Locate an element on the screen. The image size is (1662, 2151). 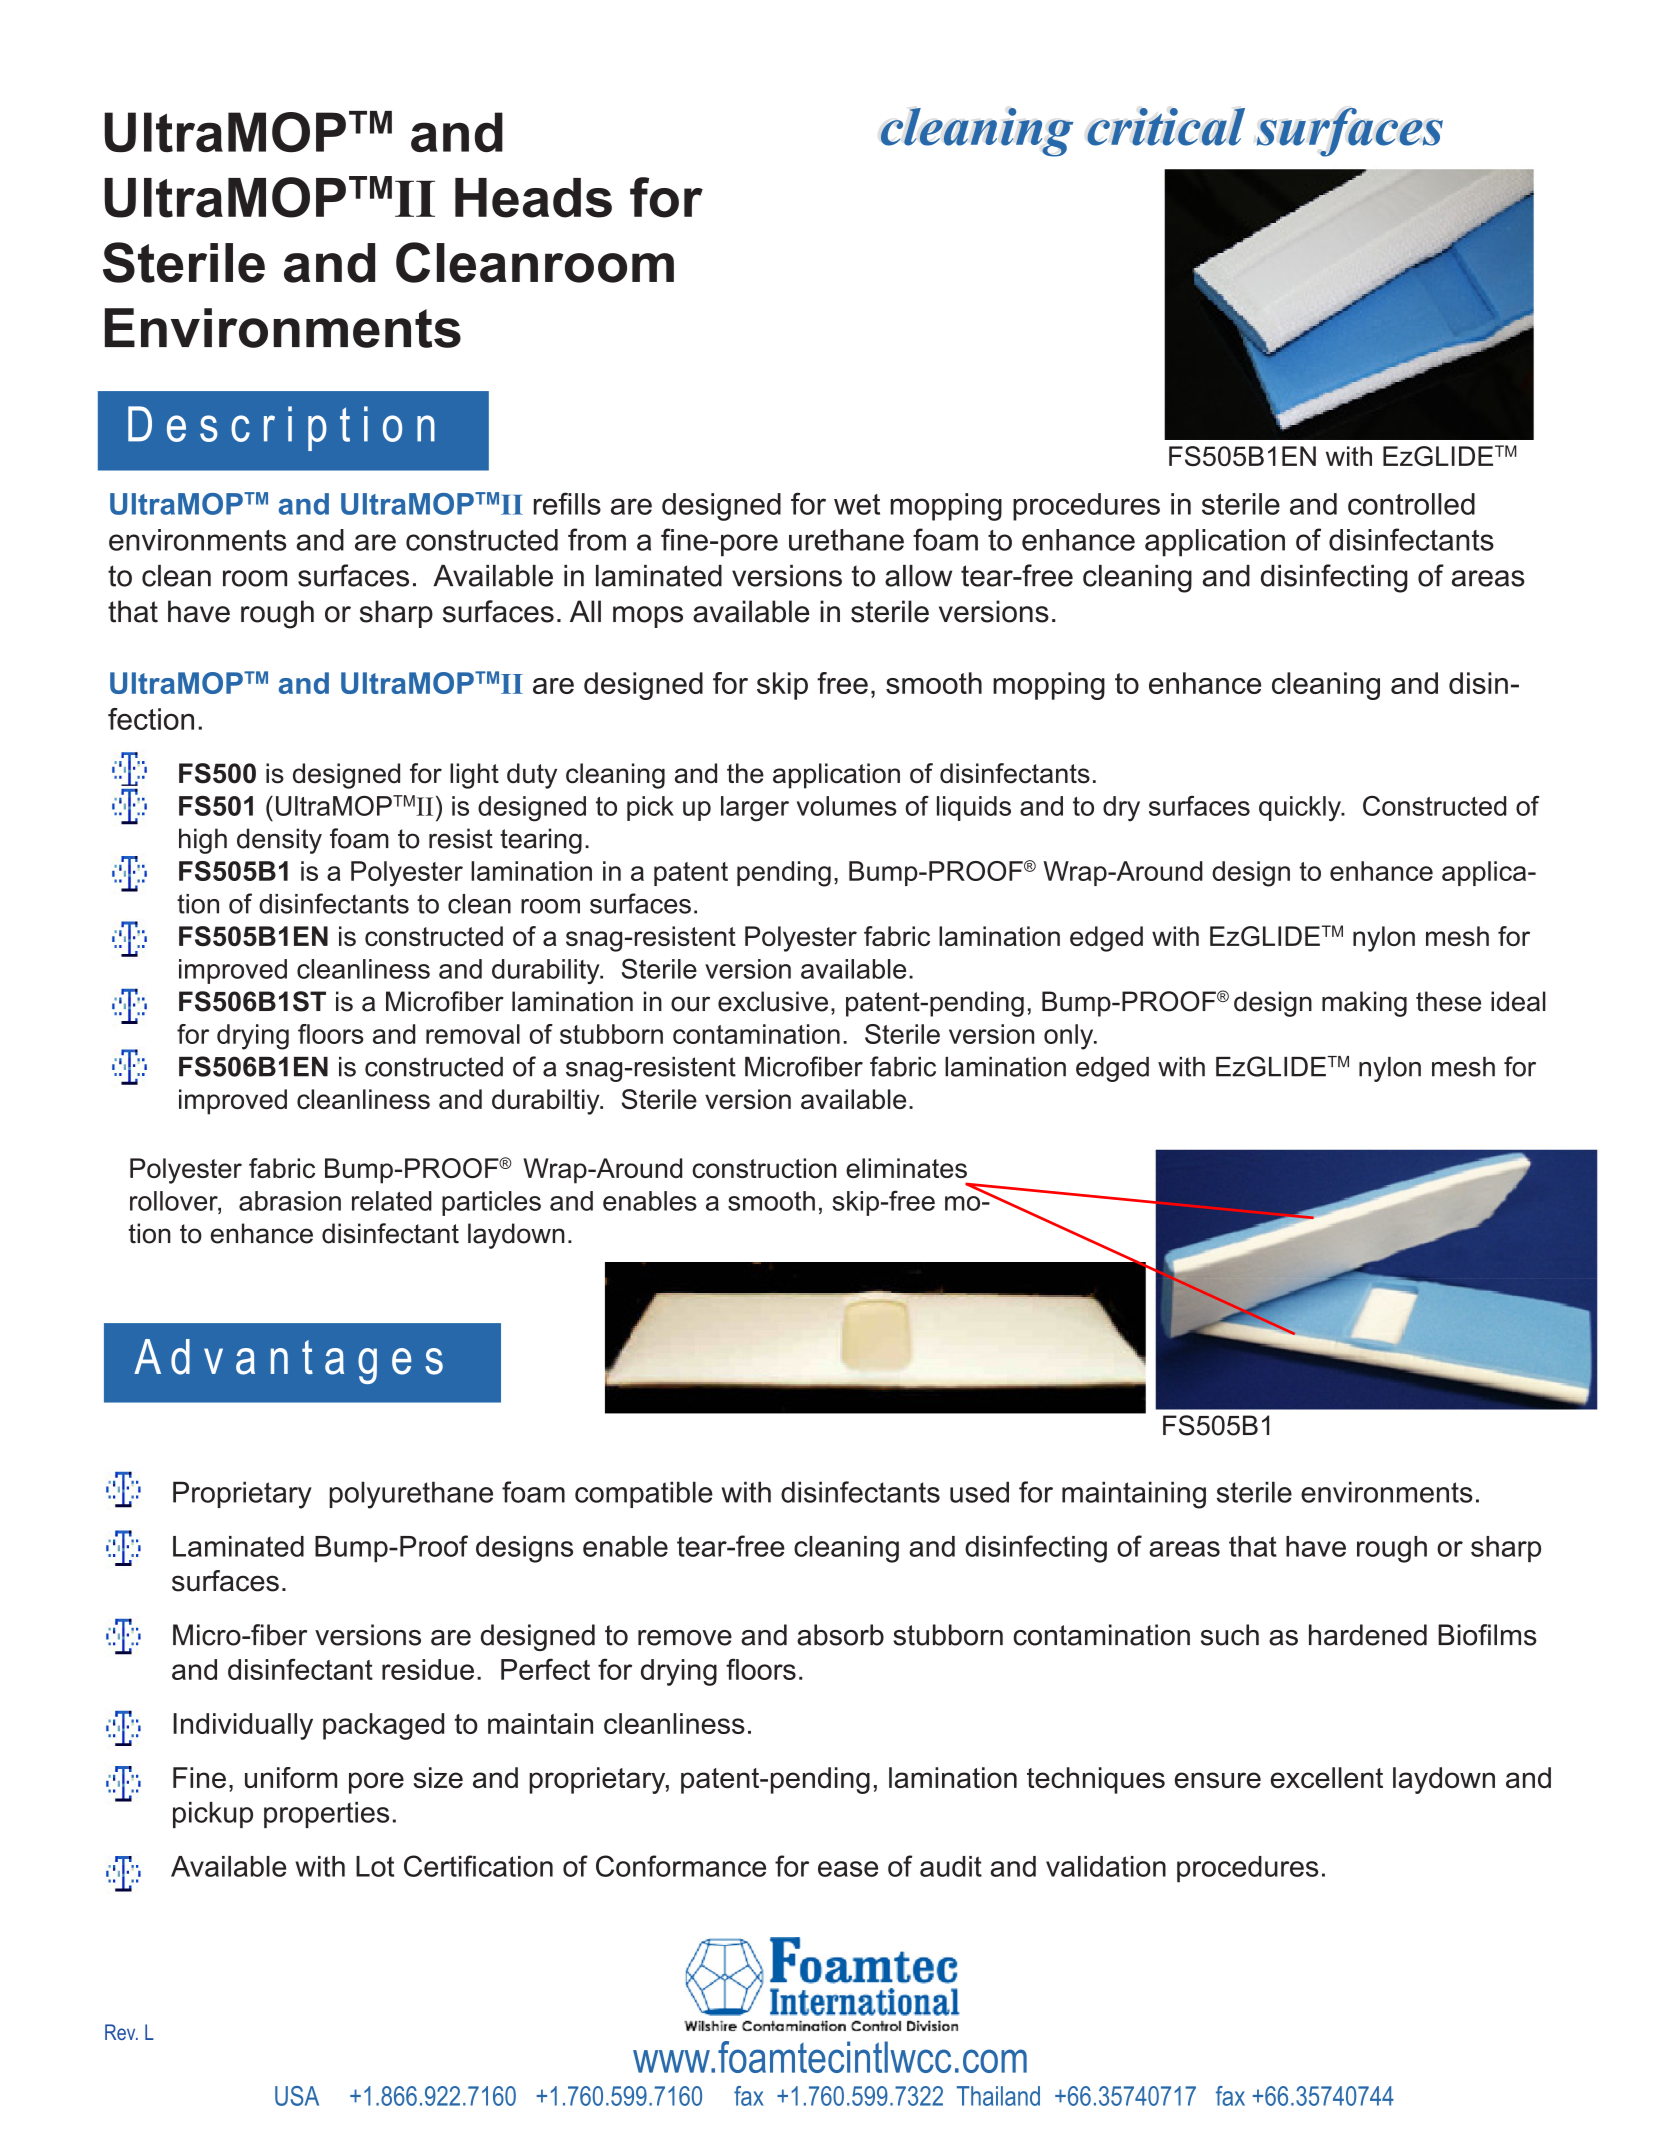
abrasion is located at coordinates (290, 1201).
